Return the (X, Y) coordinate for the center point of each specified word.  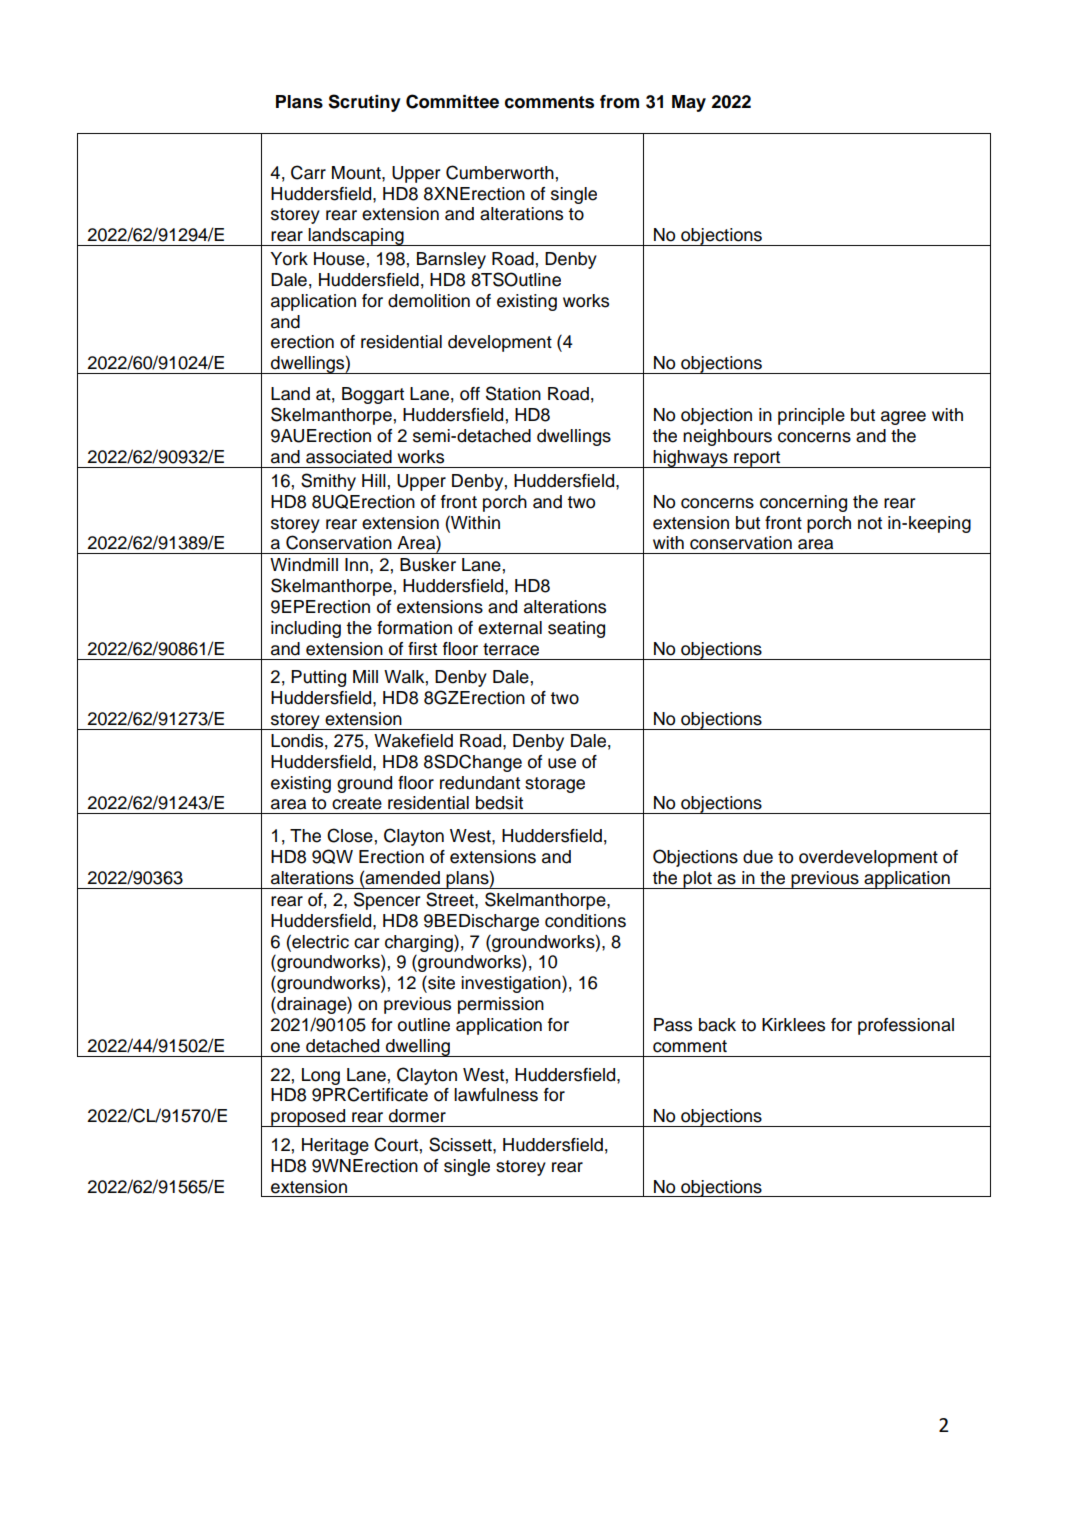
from (619, 102)
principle (811, 416)
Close (350, 835)
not (870, 523)
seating (576, 629)
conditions (585, 921)
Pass (673, 1025)
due (758, 857)
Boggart (373, 395)
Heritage (335, 1146)
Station (513, 393)
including (306, 629)
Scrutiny (364, 103)
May (689, 103)
